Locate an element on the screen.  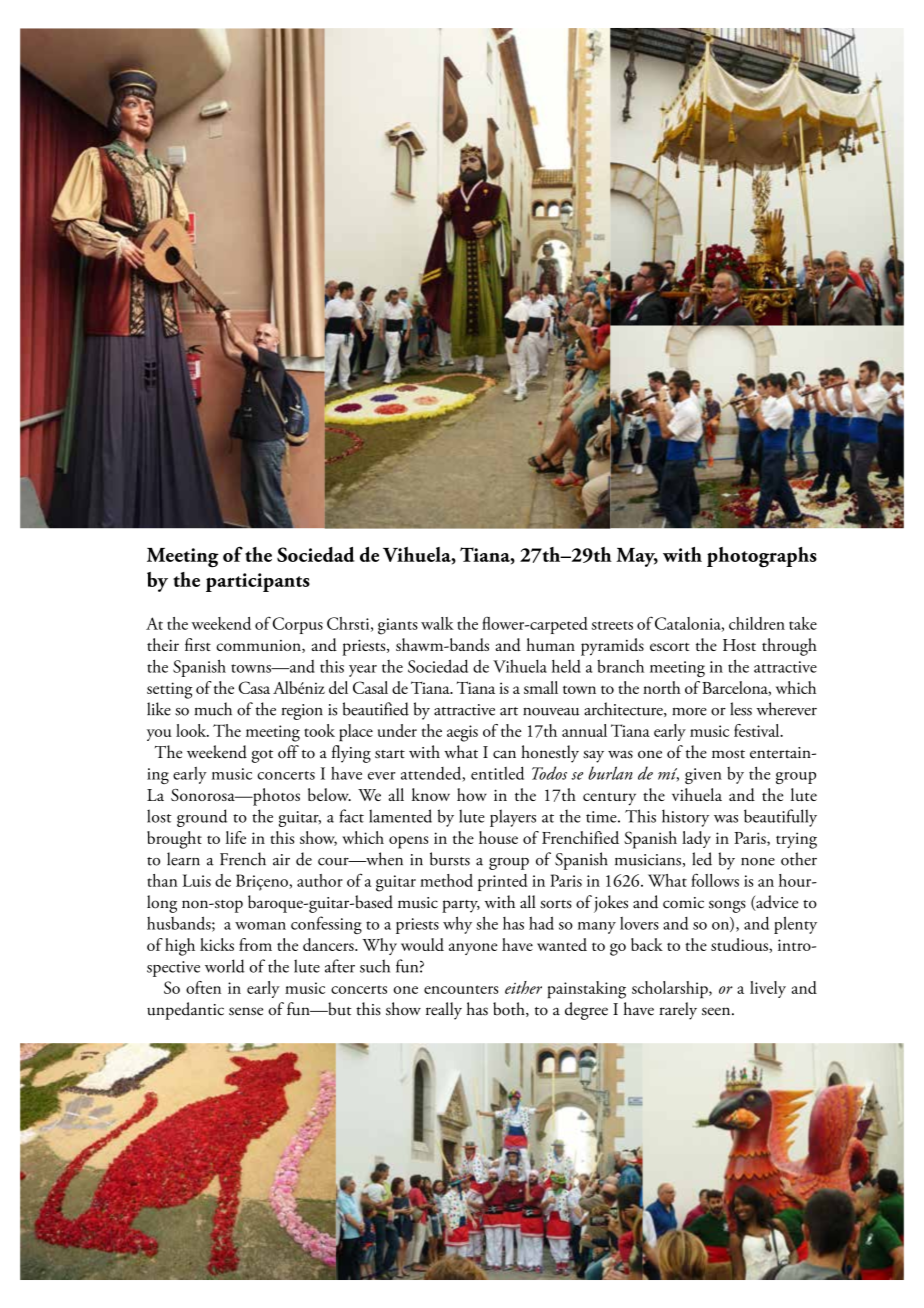
participants is located at coordinates (258, 582).
